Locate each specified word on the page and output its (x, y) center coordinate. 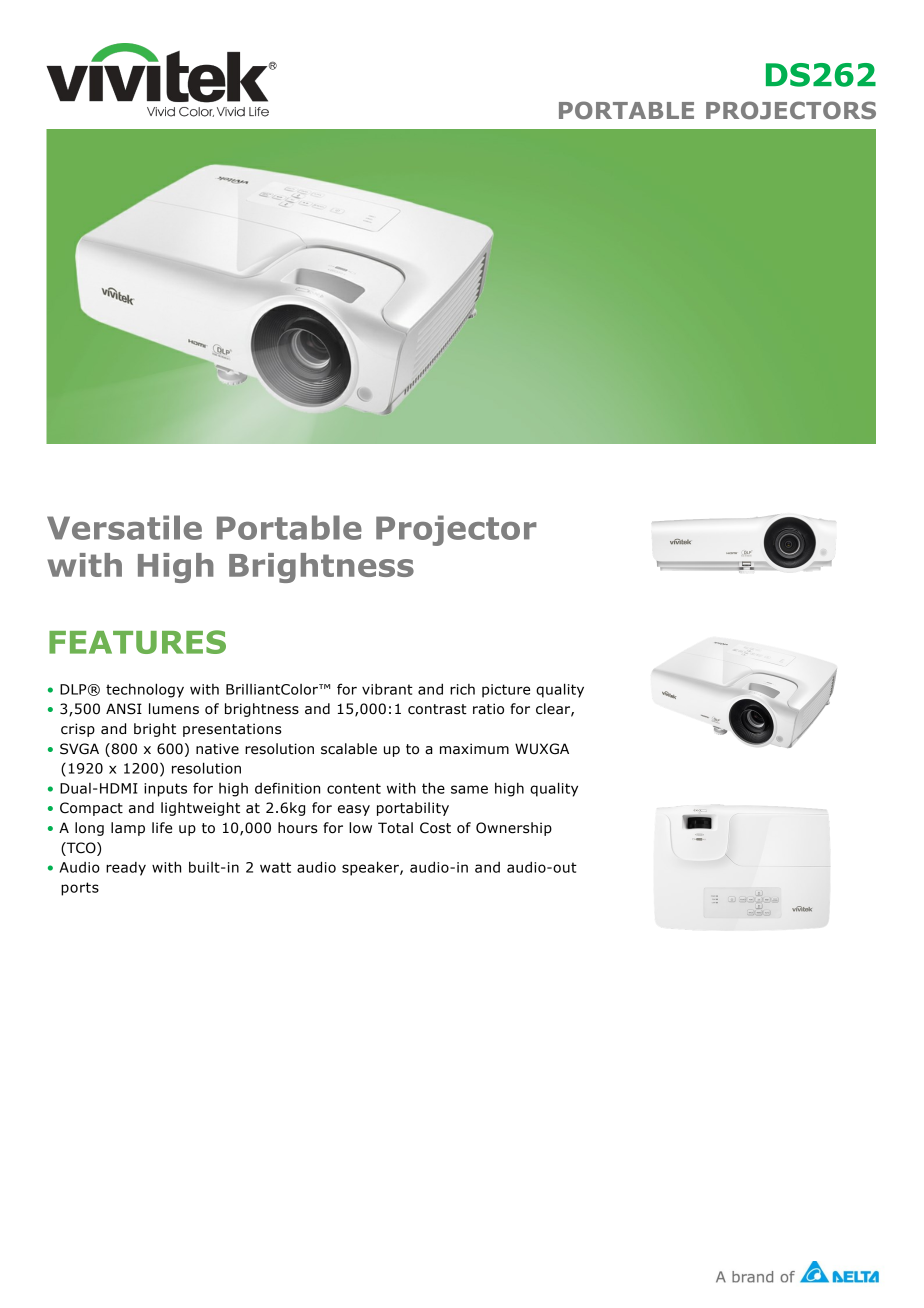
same (469, 789)
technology (145, 690)
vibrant (387, 689)
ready (126, 869)
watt (275, 867)
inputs (165, 790)
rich (462, 689)
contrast (437, 709)
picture (506, 691)
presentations (232, 730)
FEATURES (137, 642)
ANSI (124, 709)
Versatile (124, 527)
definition (287, 788)
